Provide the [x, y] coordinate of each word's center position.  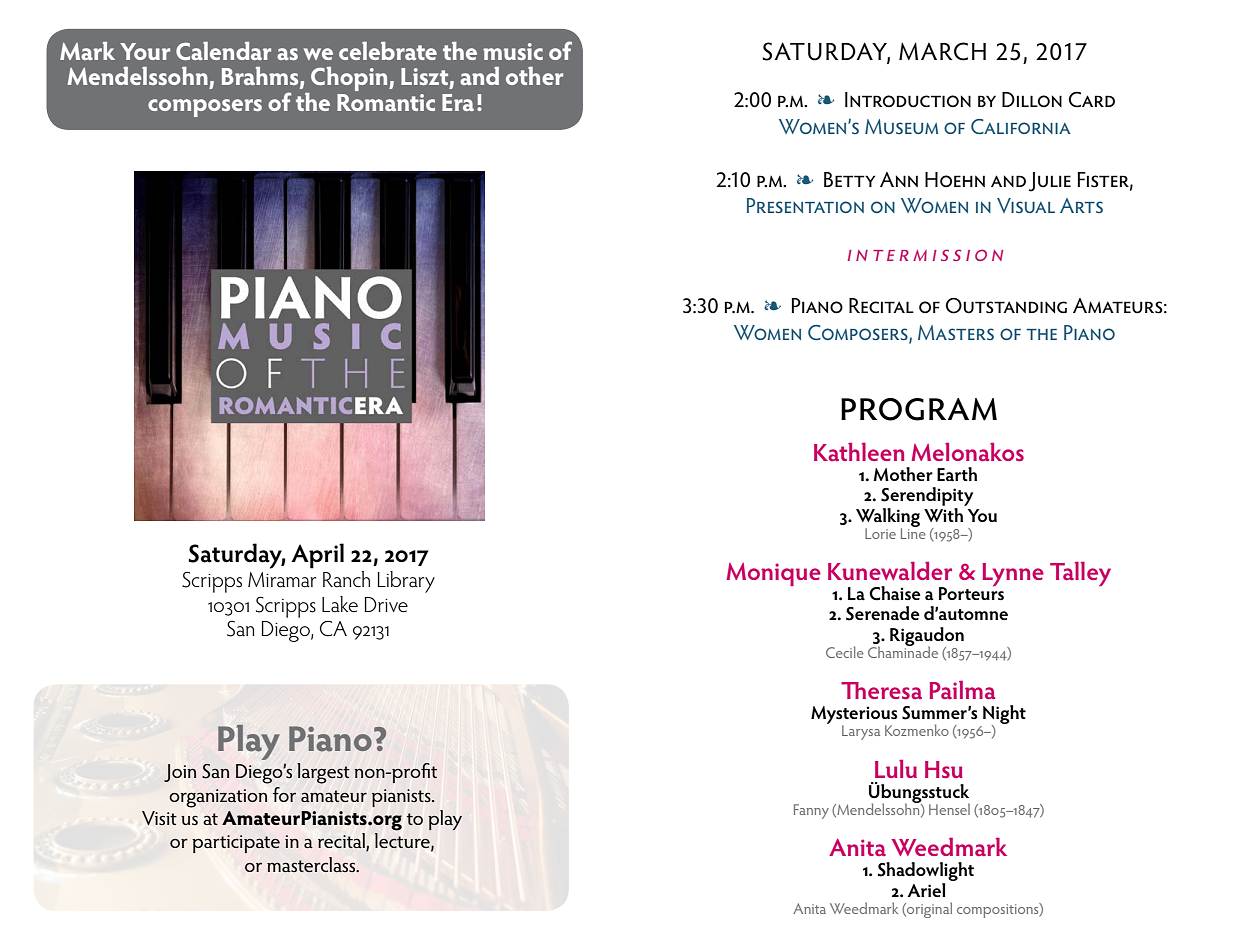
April [317, 556]
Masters [956, 332]
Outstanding [1006, 306]
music [513, 51]
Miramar [282, 580]
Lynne [1013, 575]
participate [236, 844]
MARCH [942, 51]
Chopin [349, 80]
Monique [773, 574]
